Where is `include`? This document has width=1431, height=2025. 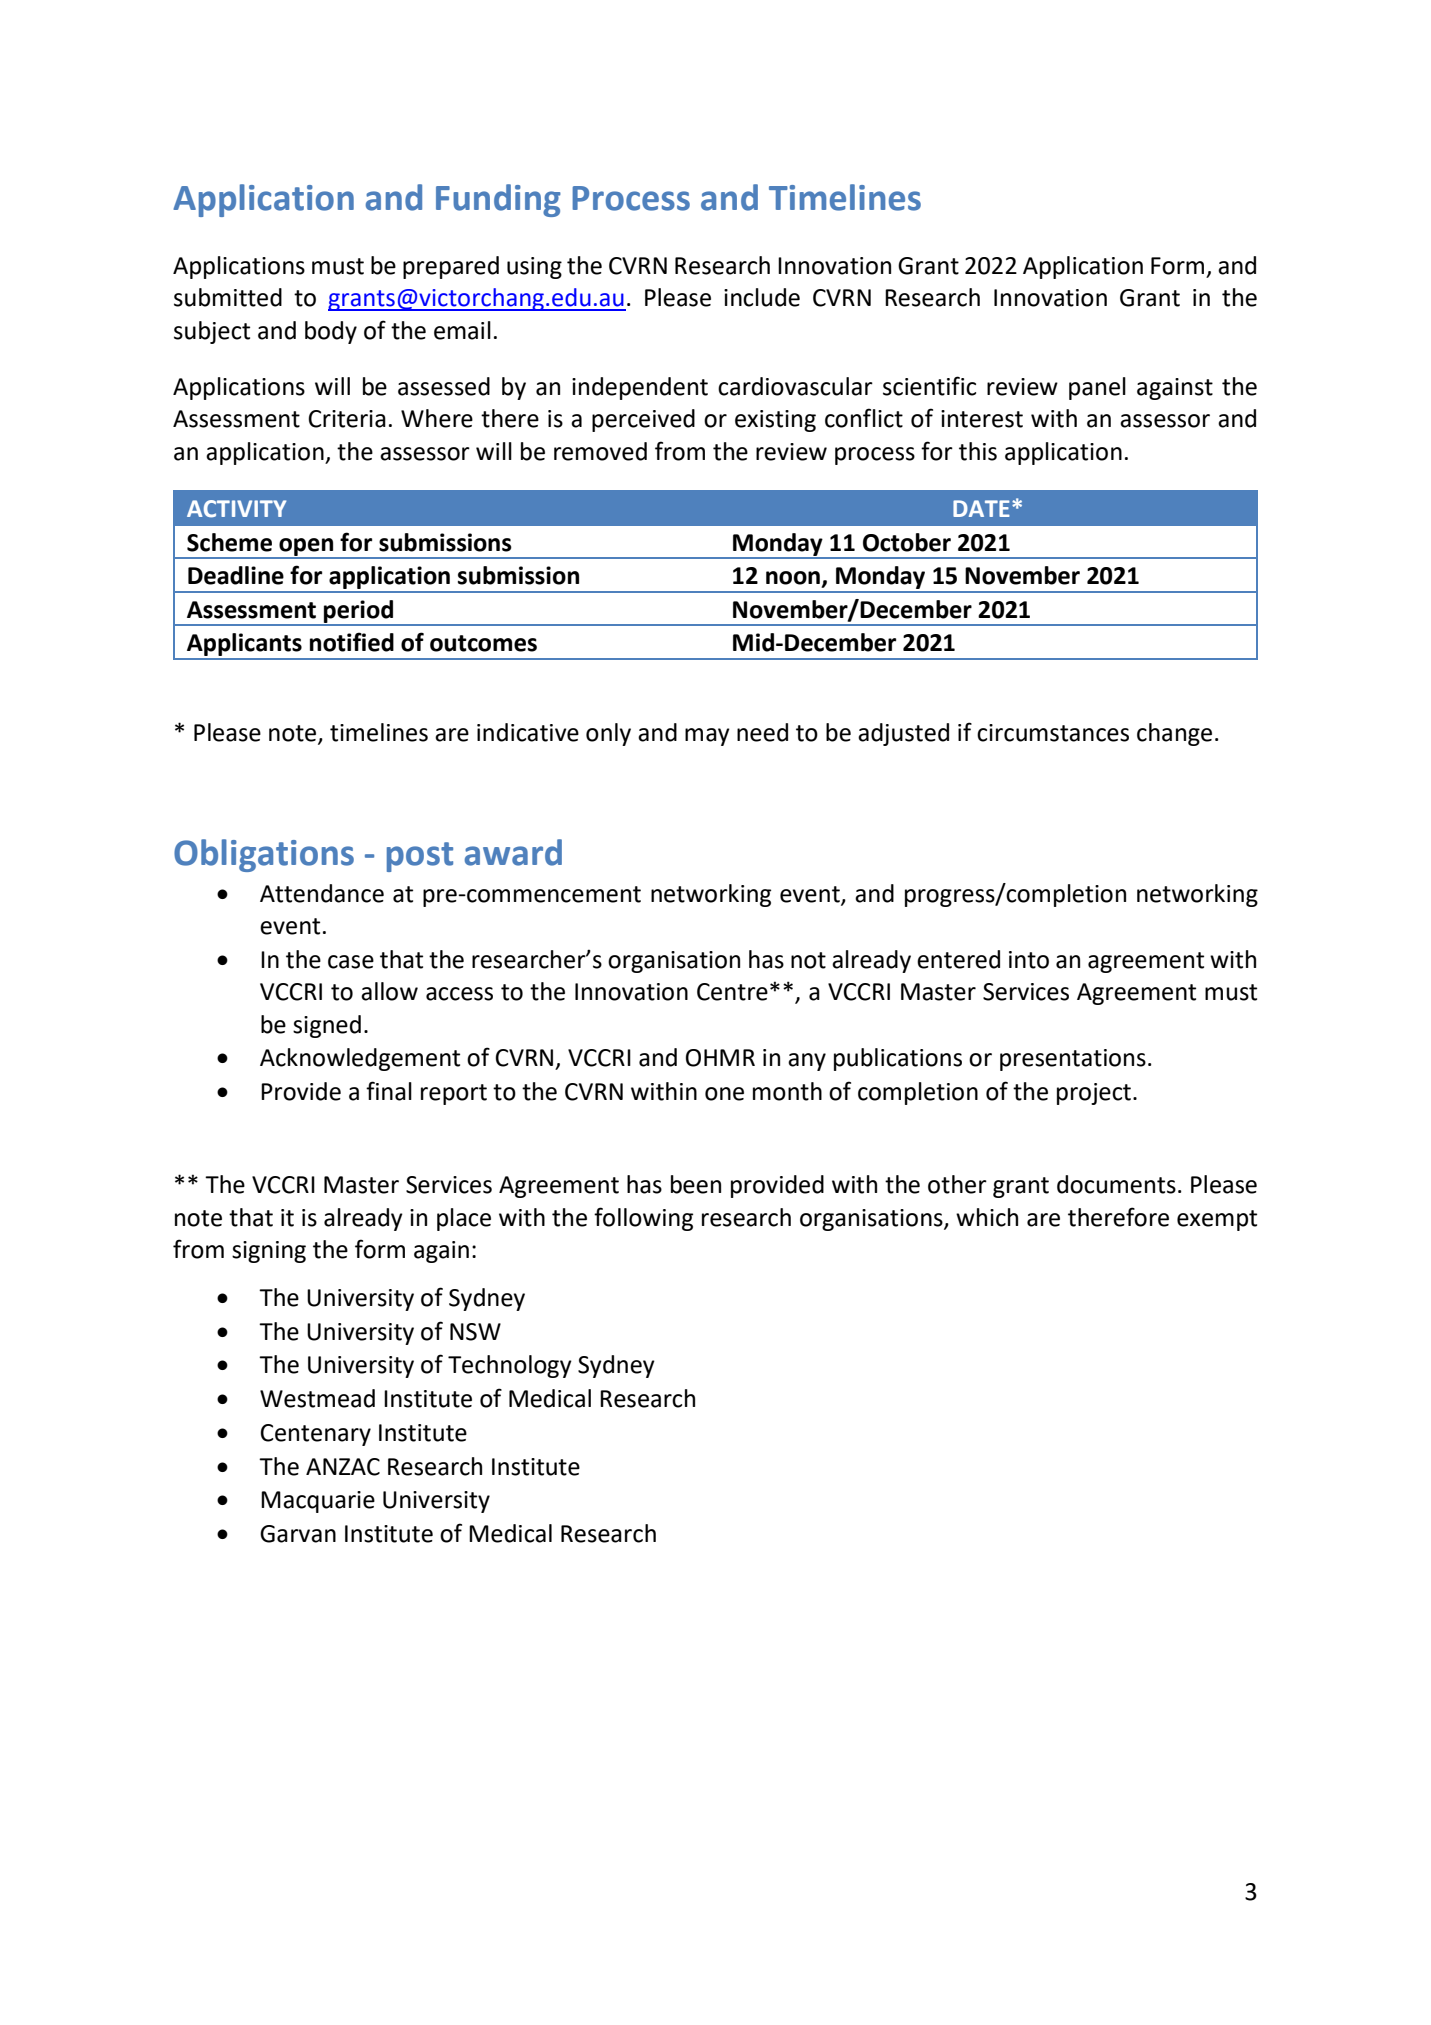 include is located at coordinates (762, 297).
